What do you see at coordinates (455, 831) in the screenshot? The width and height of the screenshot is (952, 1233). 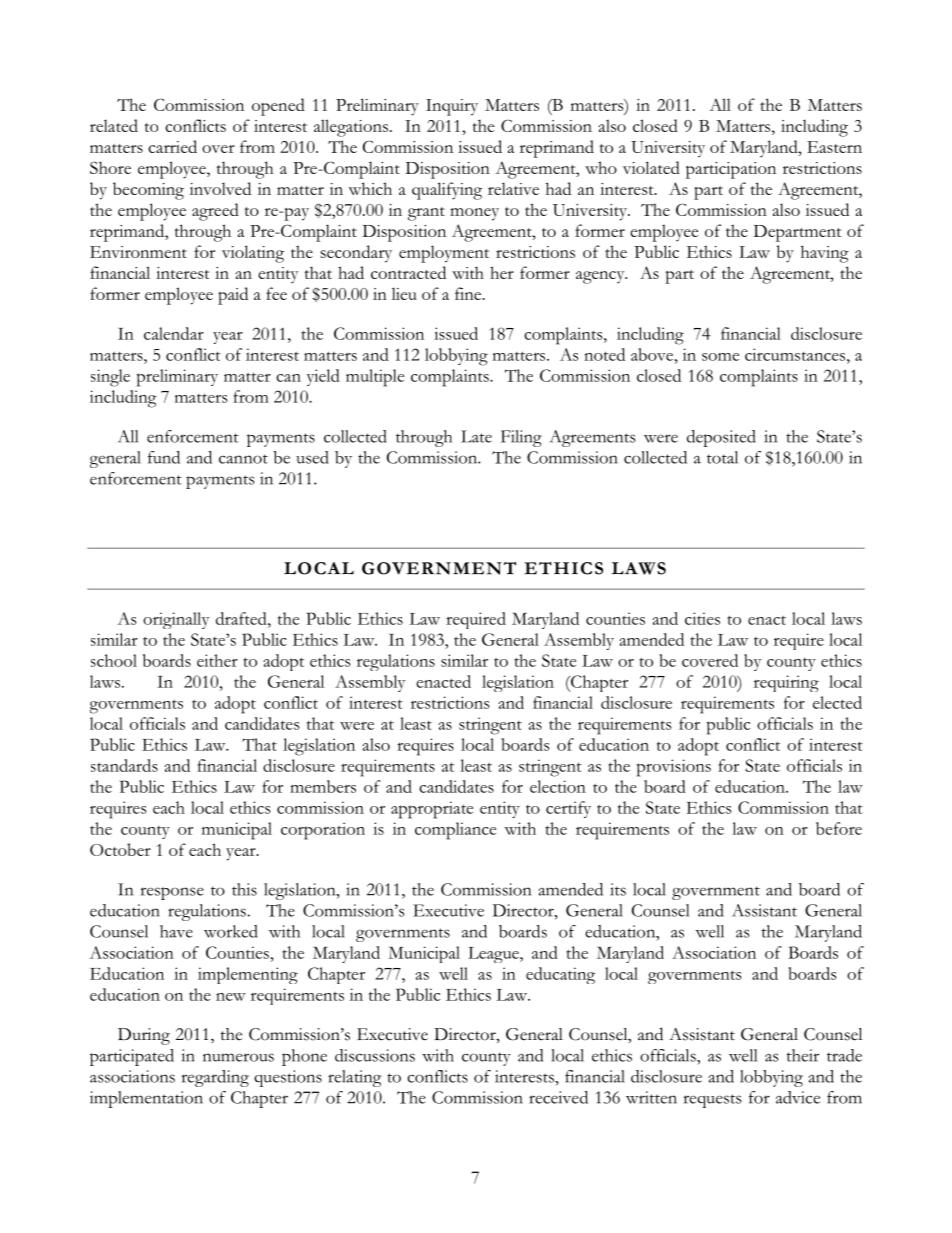 I see `compliance` at bounding box center [455, 831].
